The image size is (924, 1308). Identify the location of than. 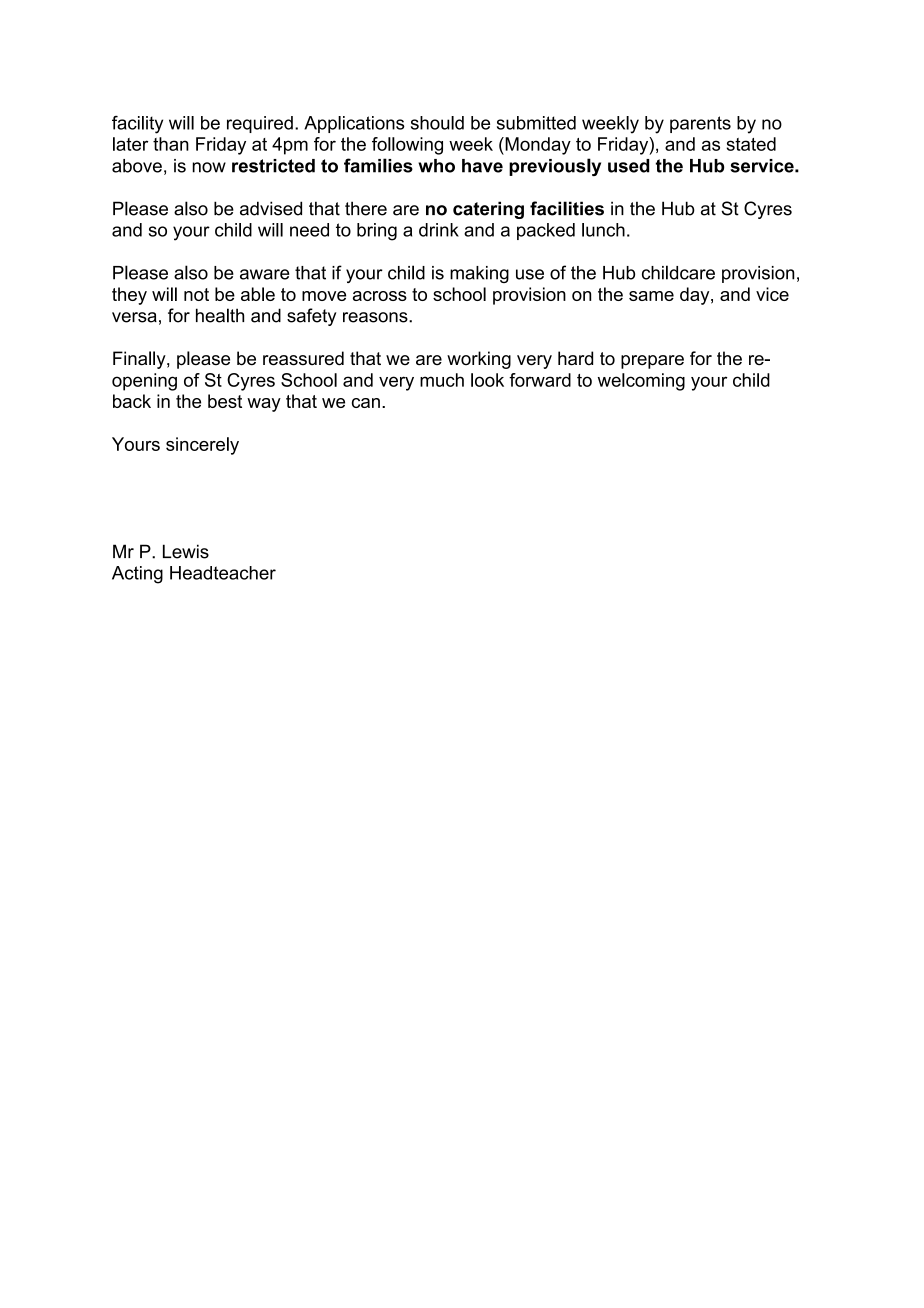
(171, 144).
